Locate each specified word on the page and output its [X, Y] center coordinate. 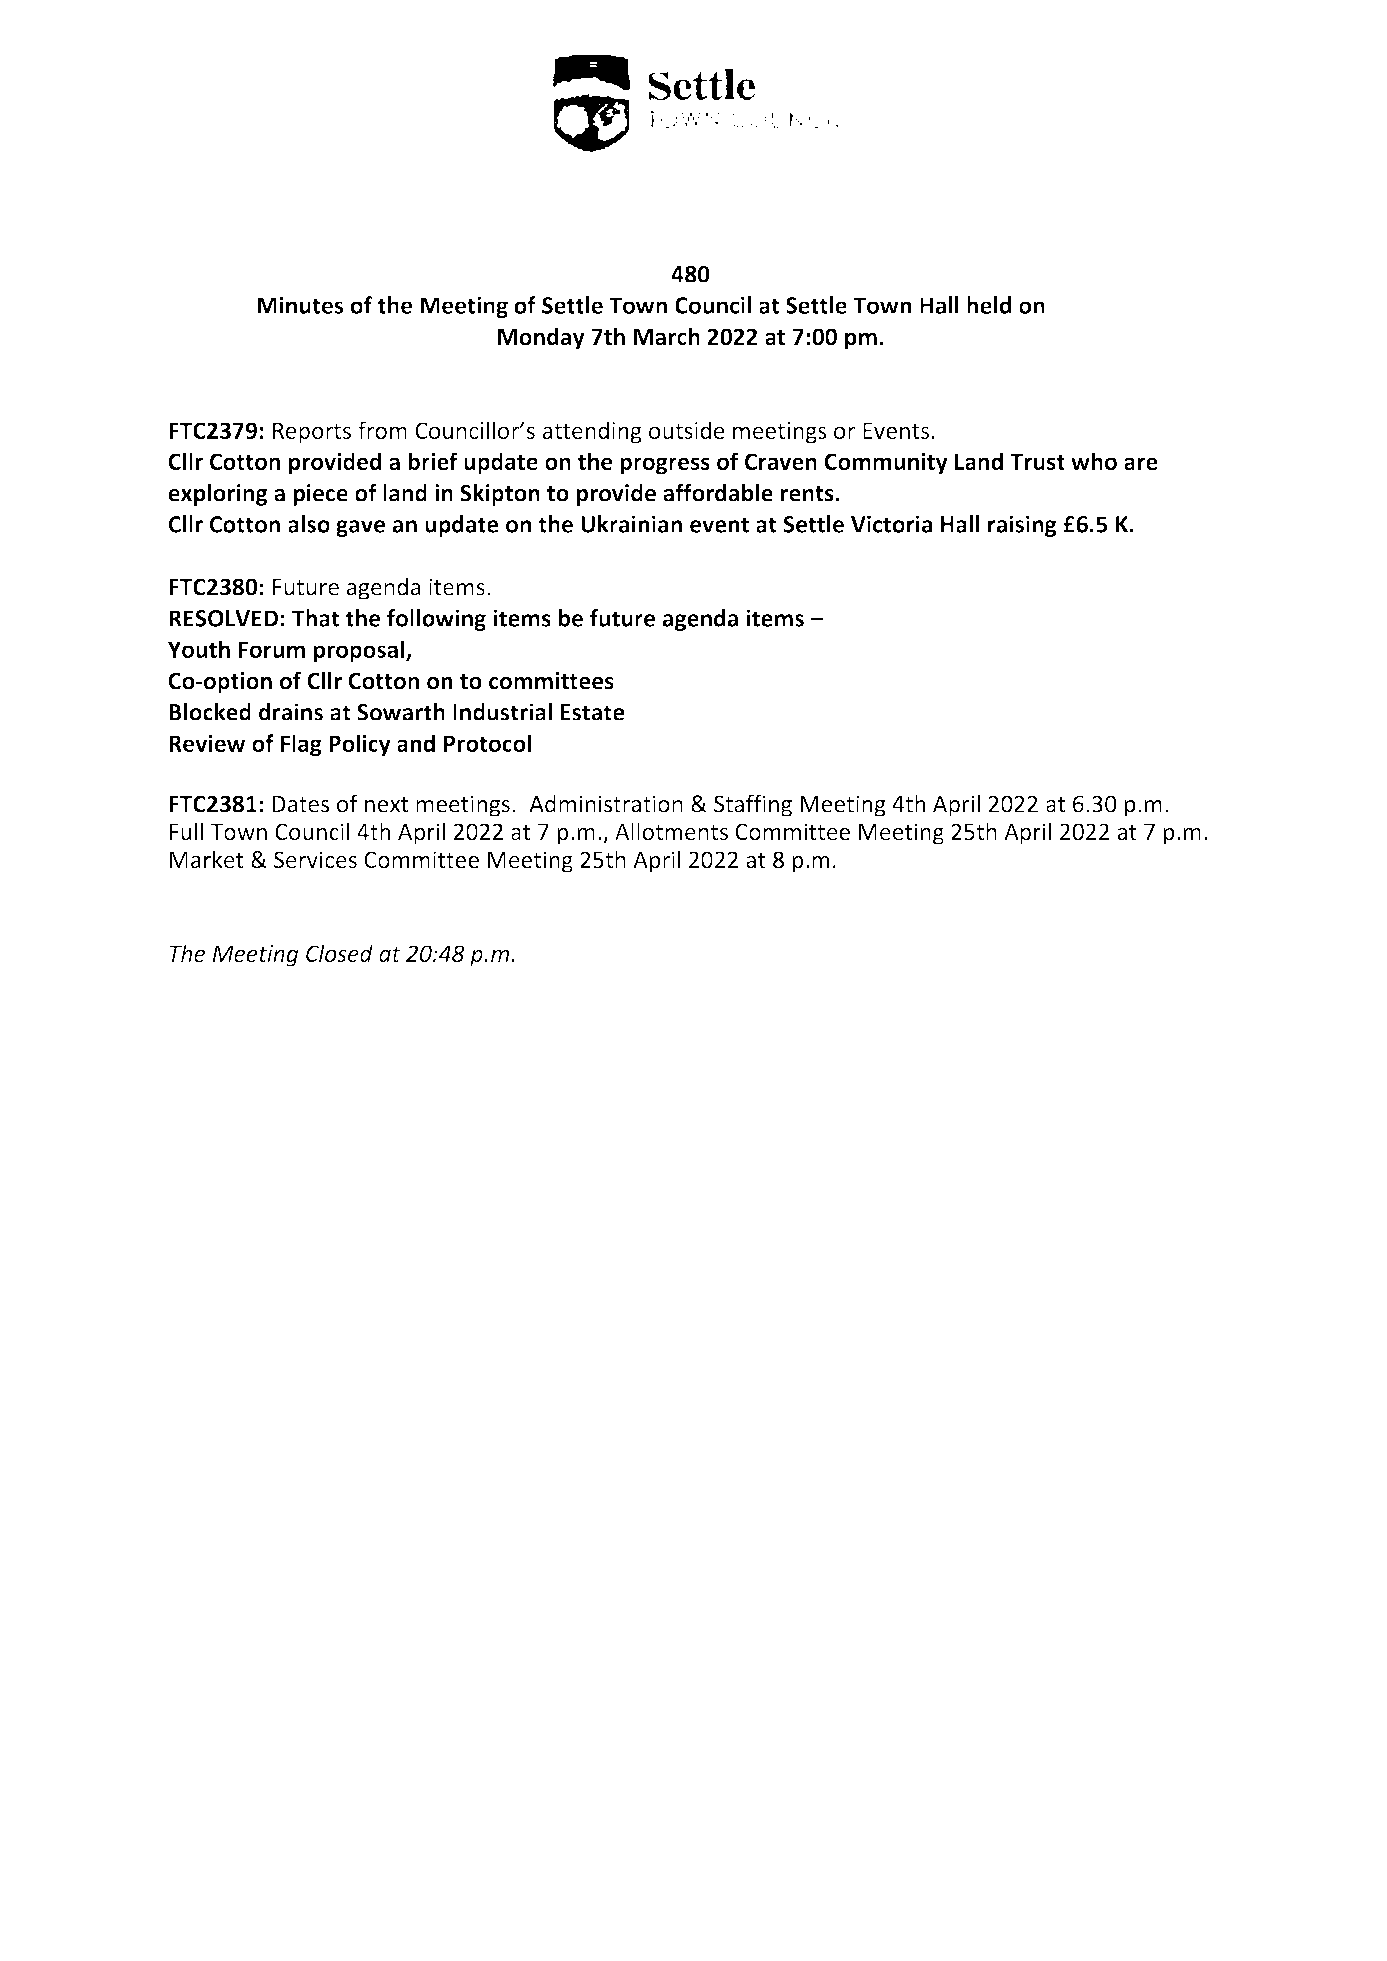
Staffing [753, 805]
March [667, 336]
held [989, 305]
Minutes [300, 305]
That [315, 618]
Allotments [671, 831]
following [436, 620]
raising [1022, 526]
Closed [339, 953]
